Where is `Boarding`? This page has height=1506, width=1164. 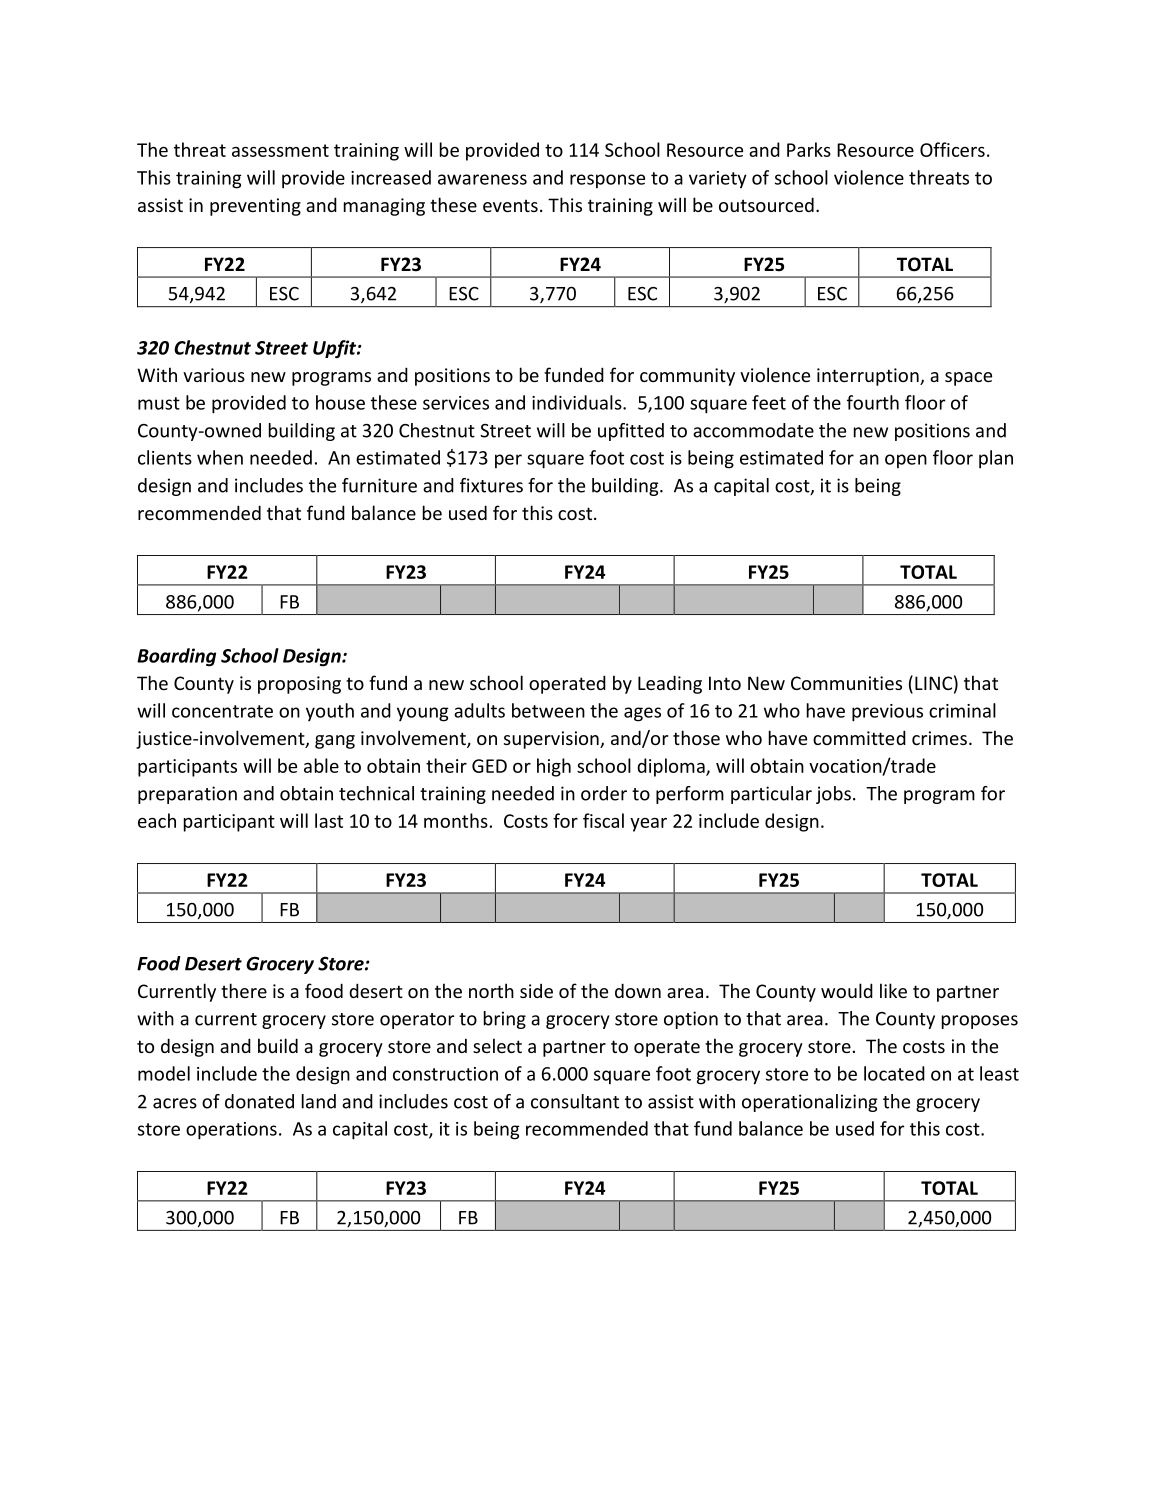 Boarding is located at coordinates (176, 657).
